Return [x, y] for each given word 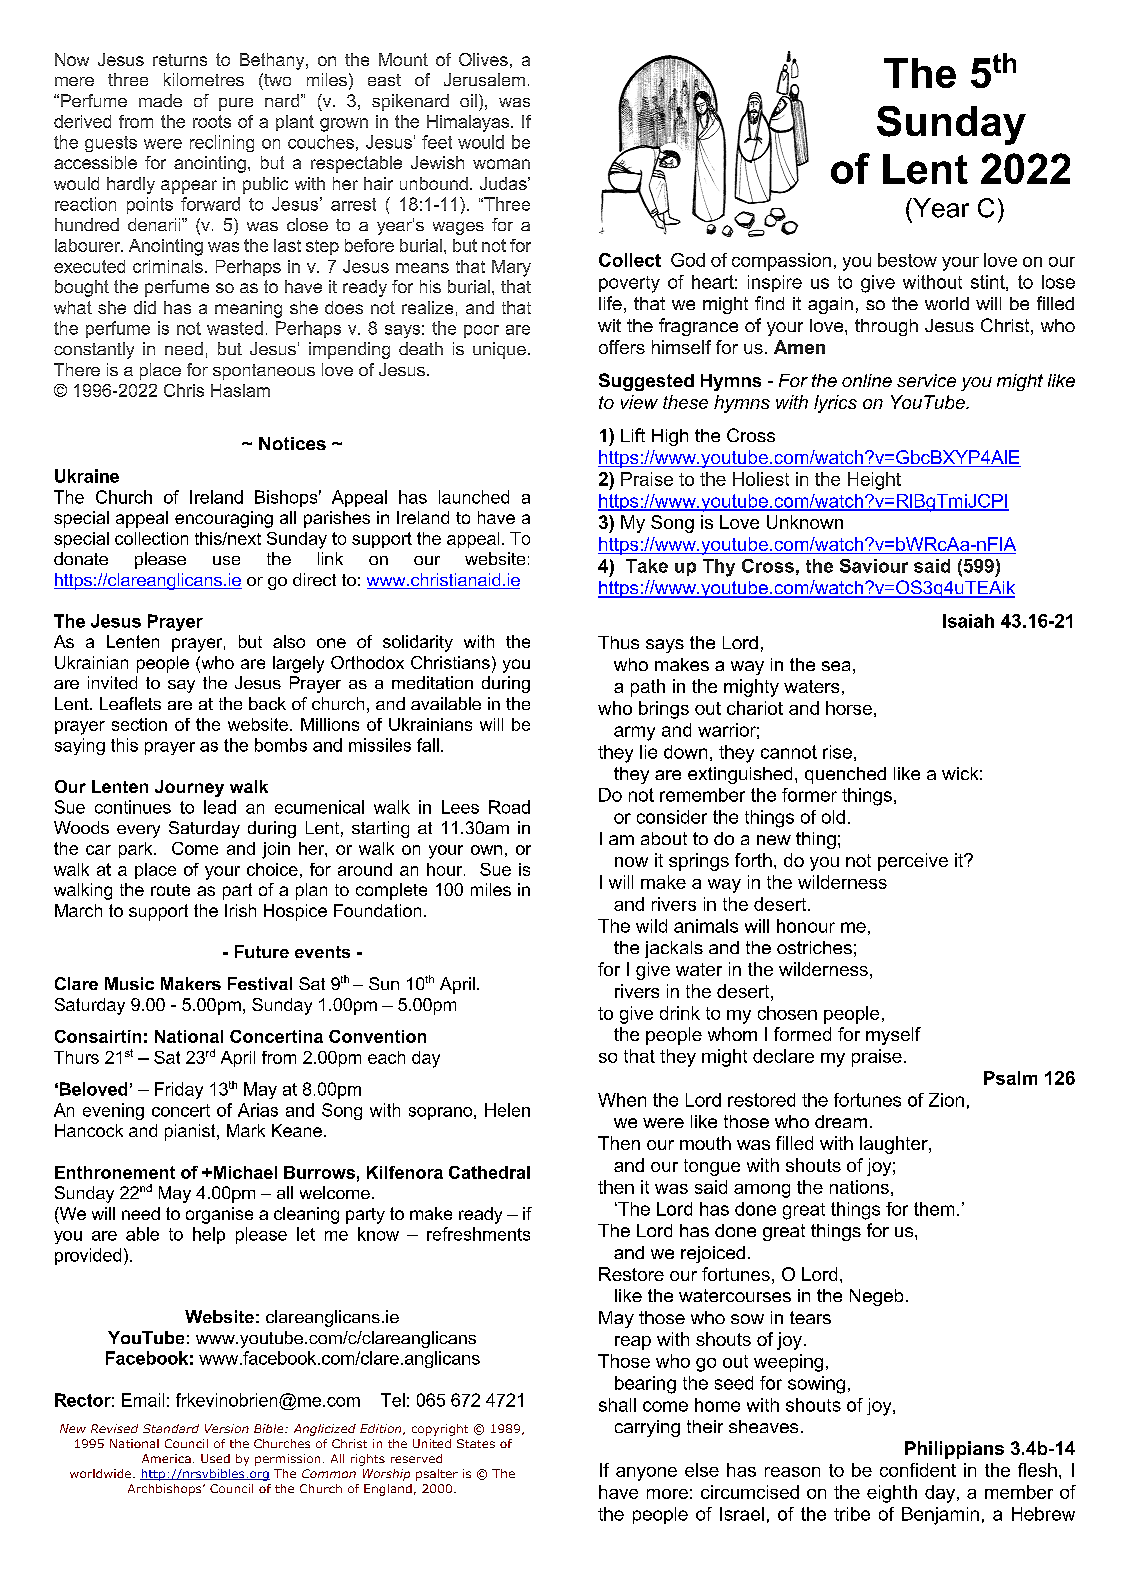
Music [129, 983]
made [160, 100]
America [166, 1458]
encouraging [224, 519]
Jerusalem [484, 79]
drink [680, 1013]
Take [647, 566]
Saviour [874, 566]
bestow [907, 260]
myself [893, 1036]
